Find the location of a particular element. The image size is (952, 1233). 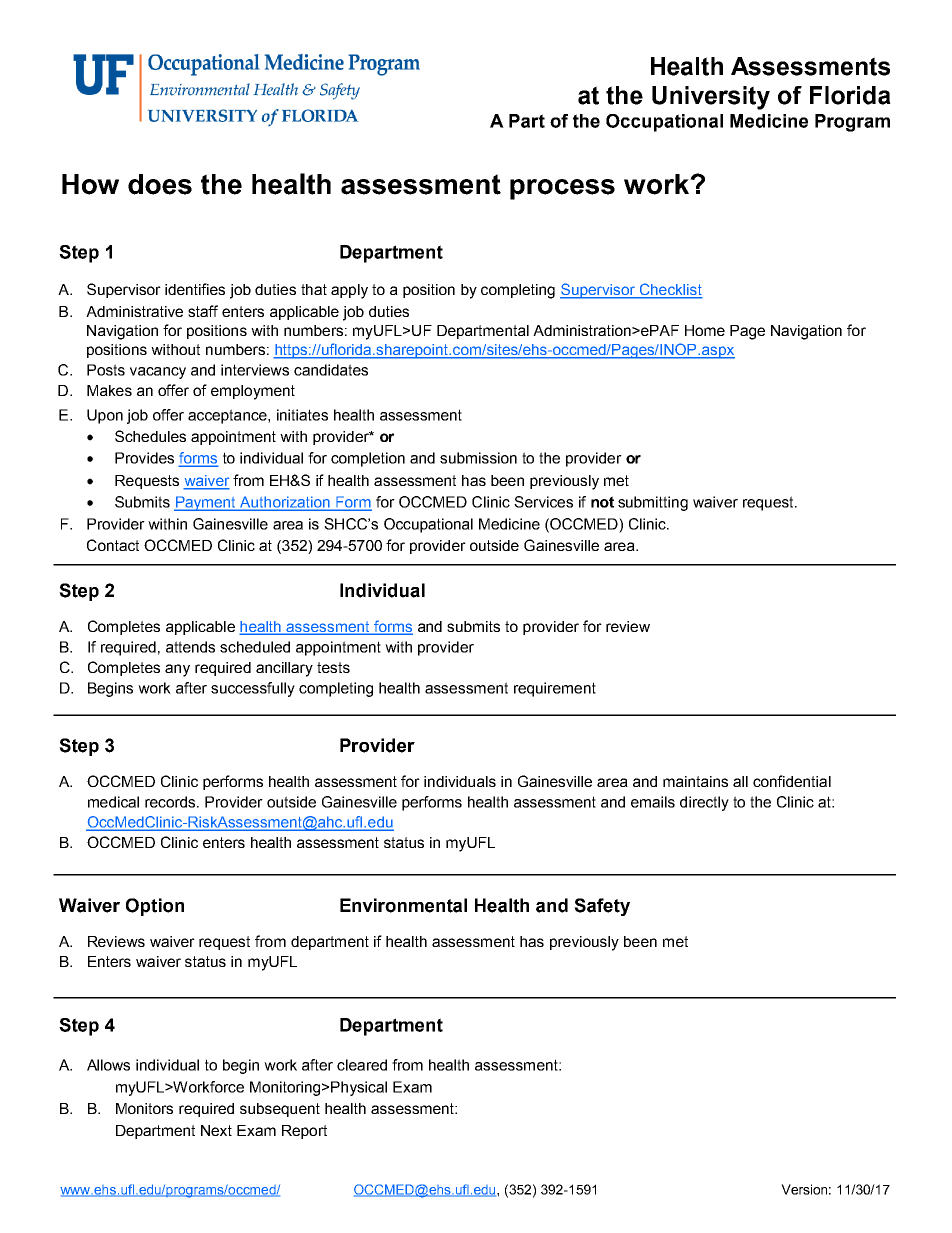

submitting is located at coordinates (653, 503).
